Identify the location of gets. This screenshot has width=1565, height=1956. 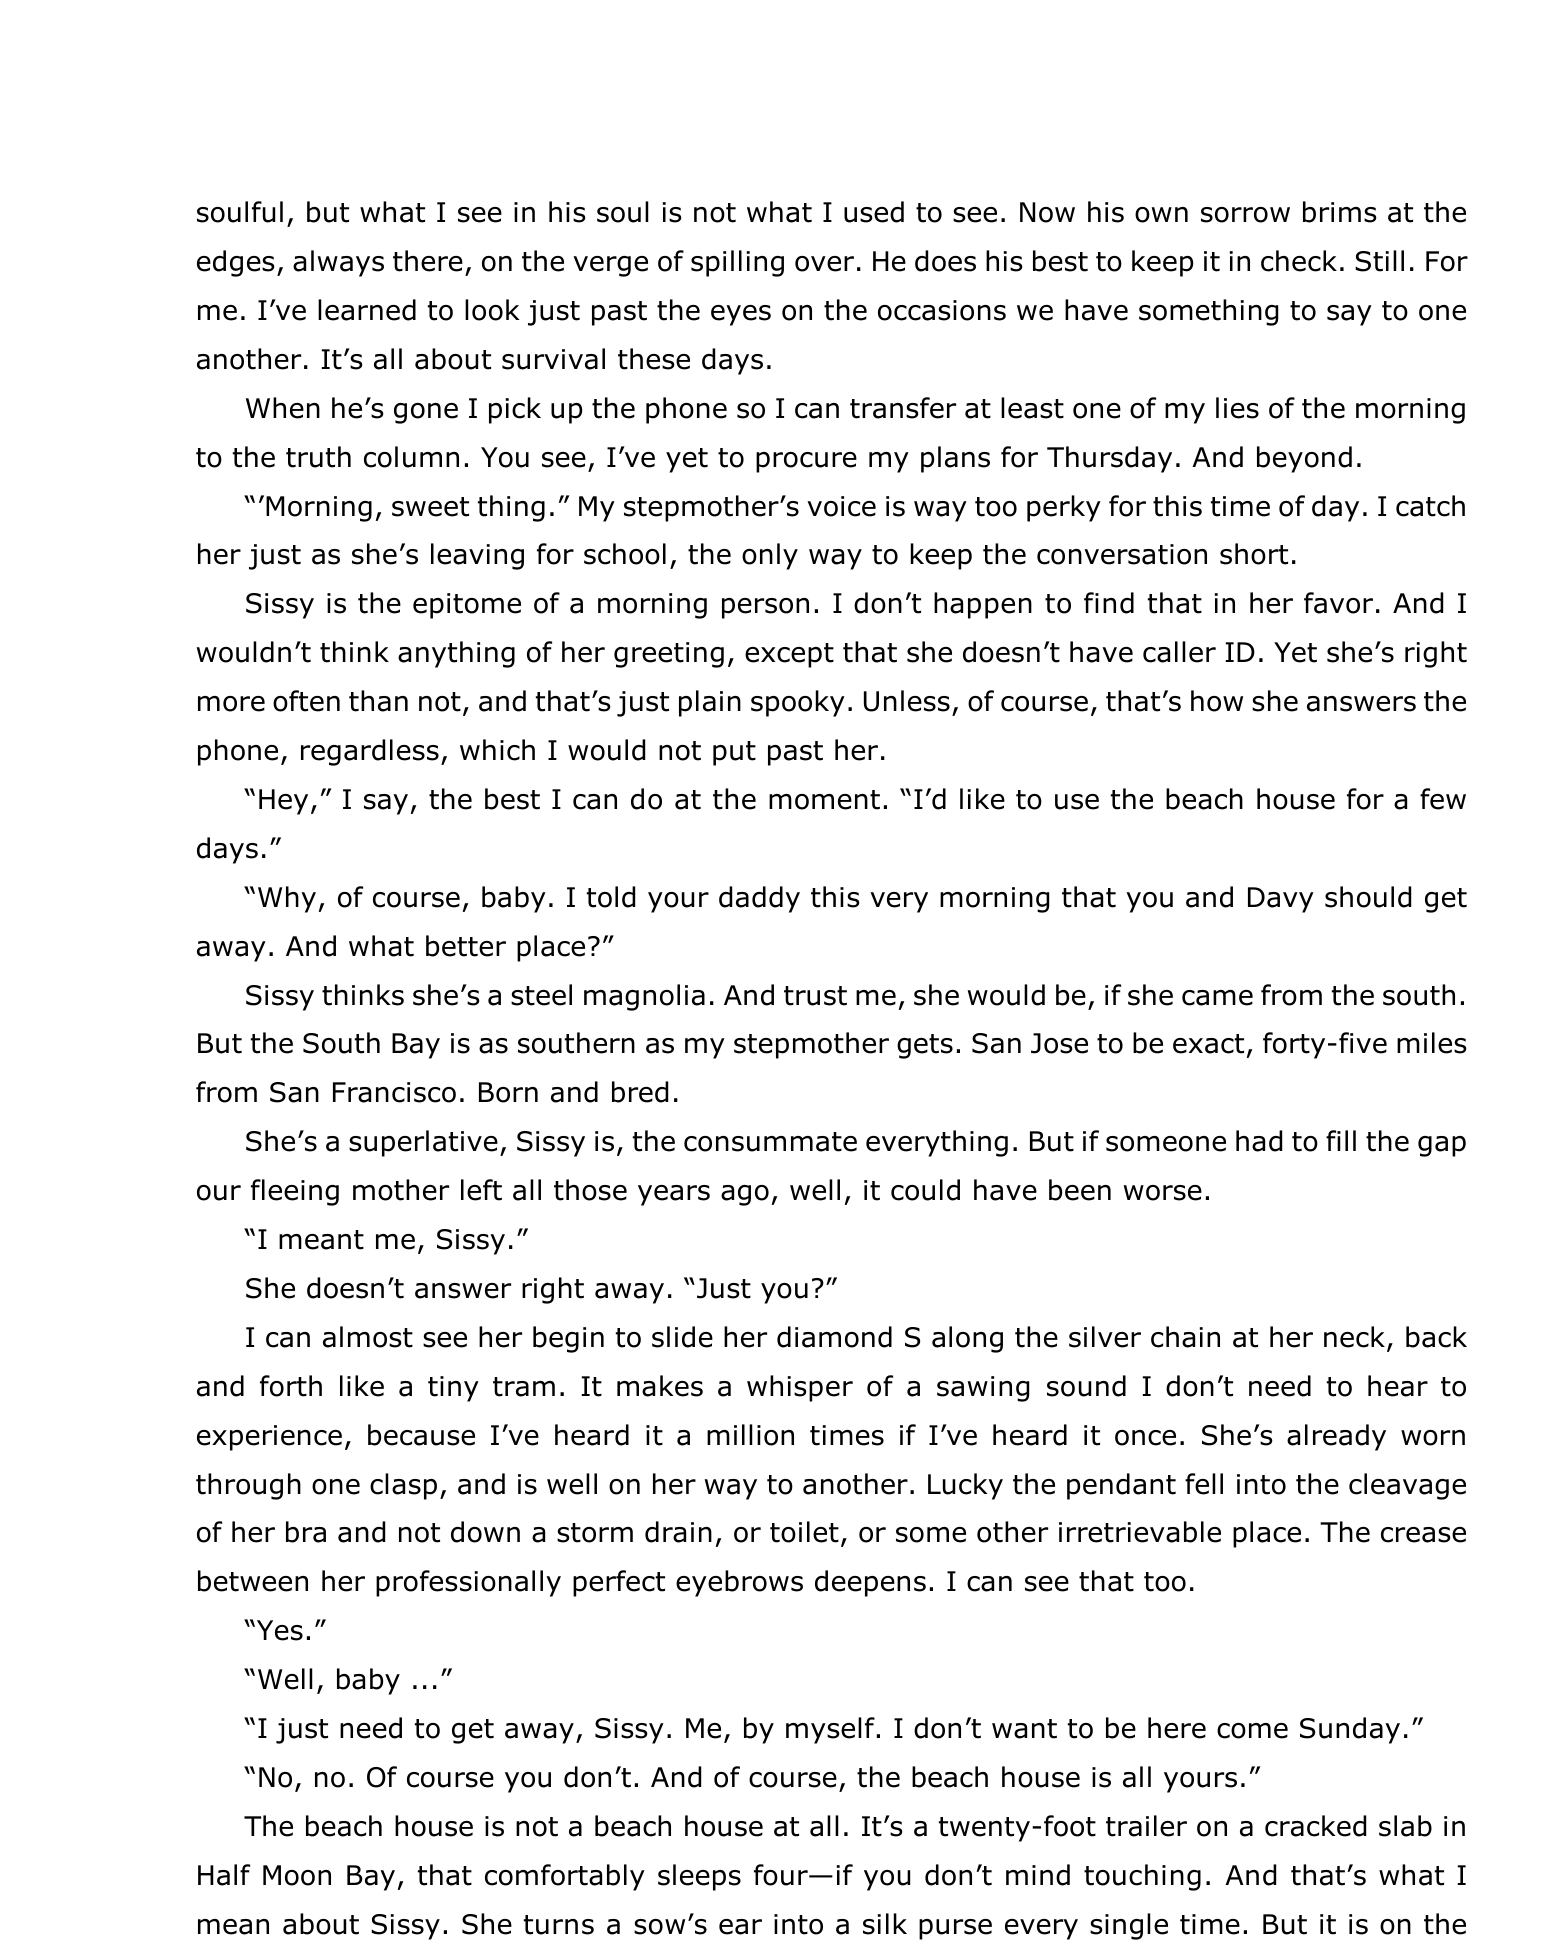
(925, 1046).
